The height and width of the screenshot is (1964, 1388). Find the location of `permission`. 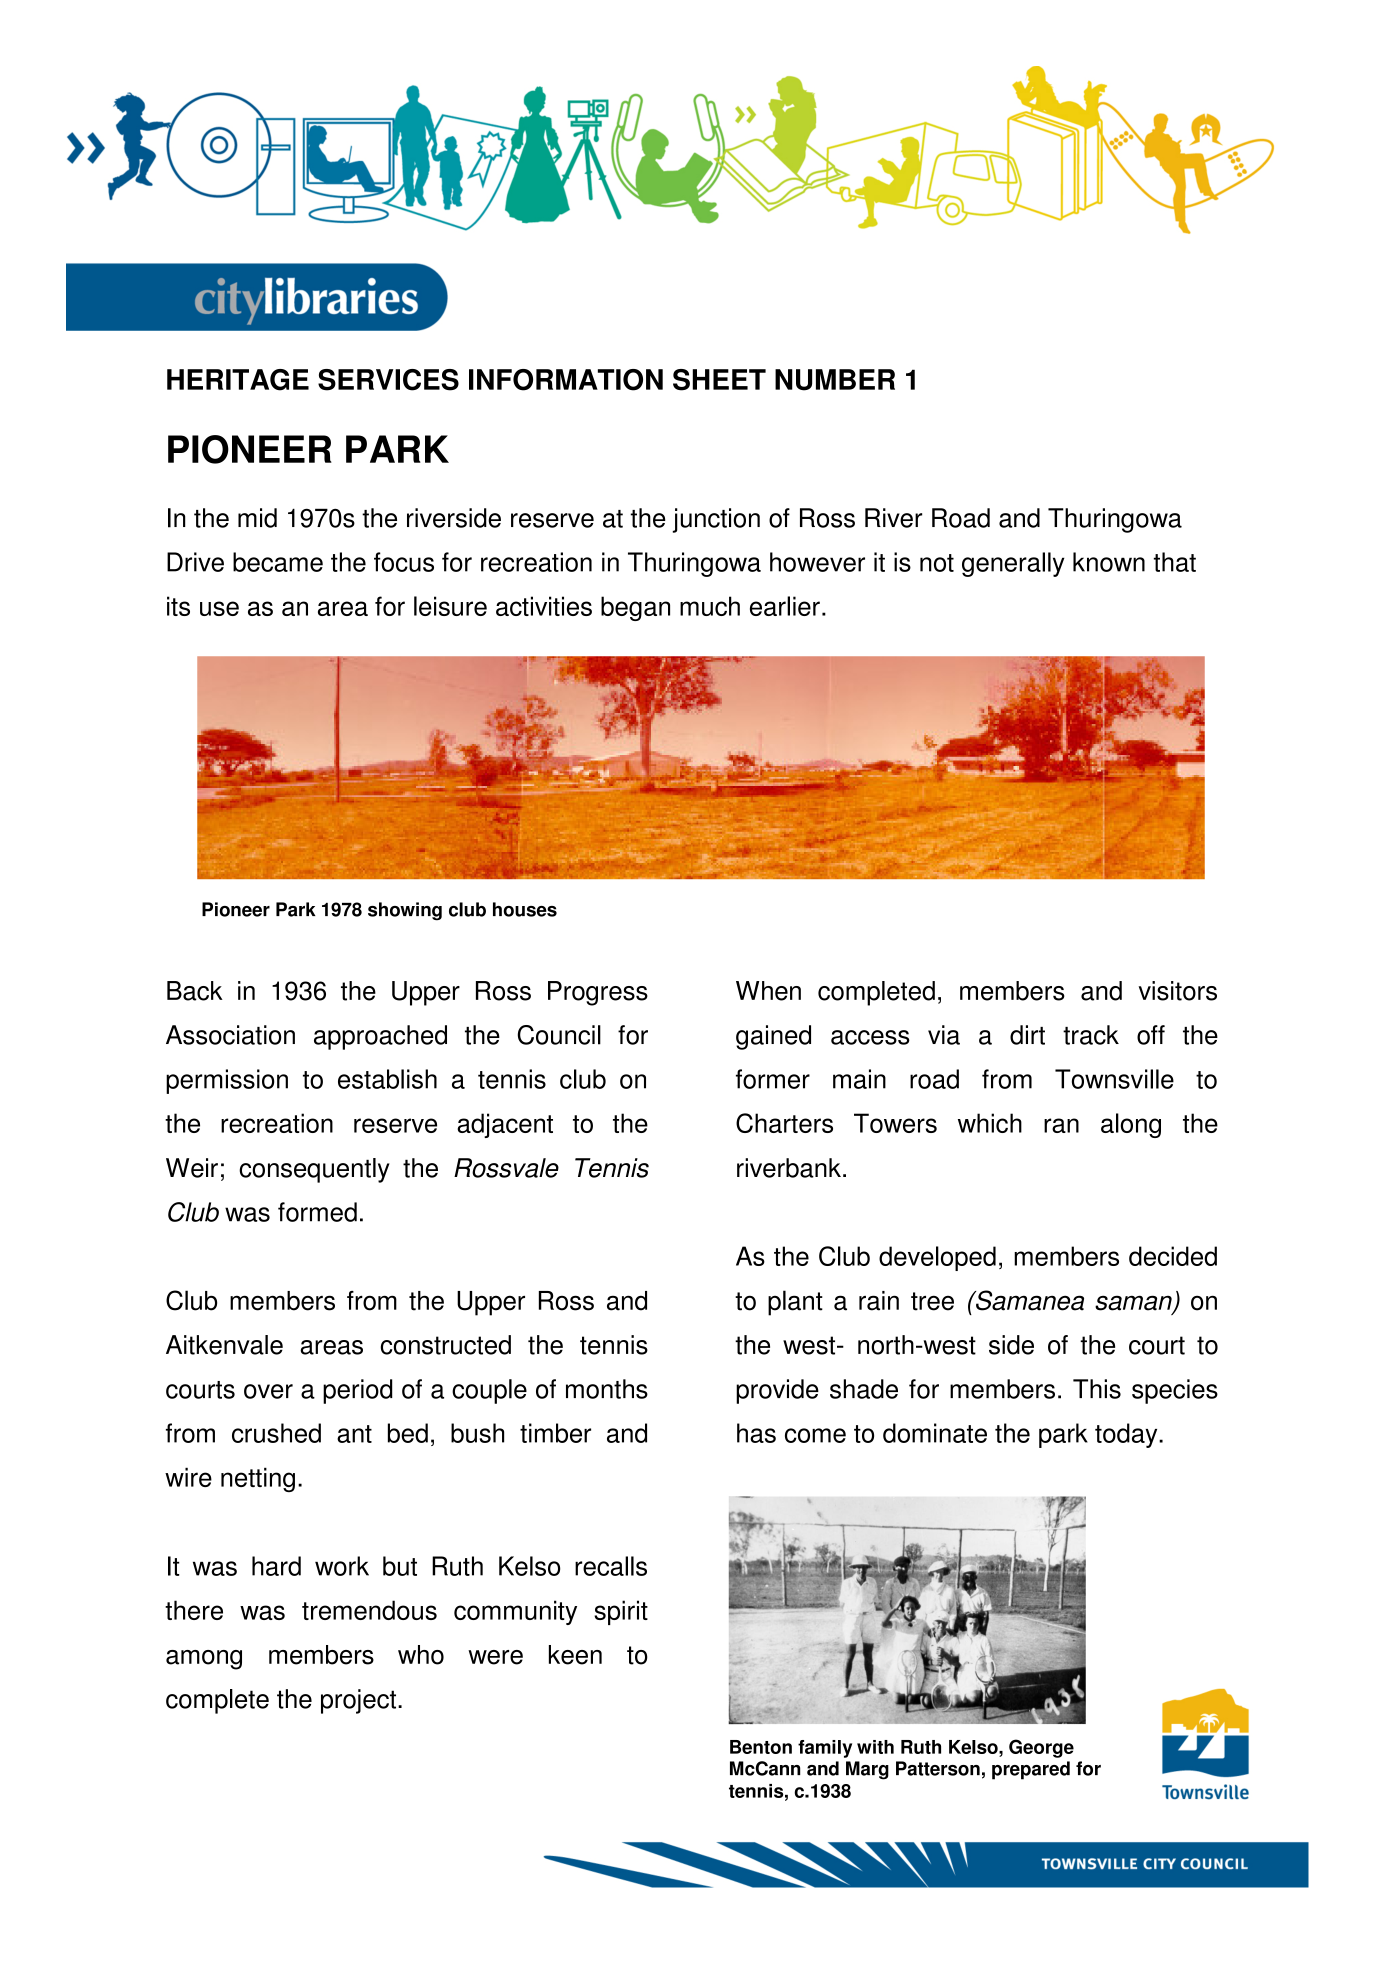

permission is located at coordinates (227, 1081).
